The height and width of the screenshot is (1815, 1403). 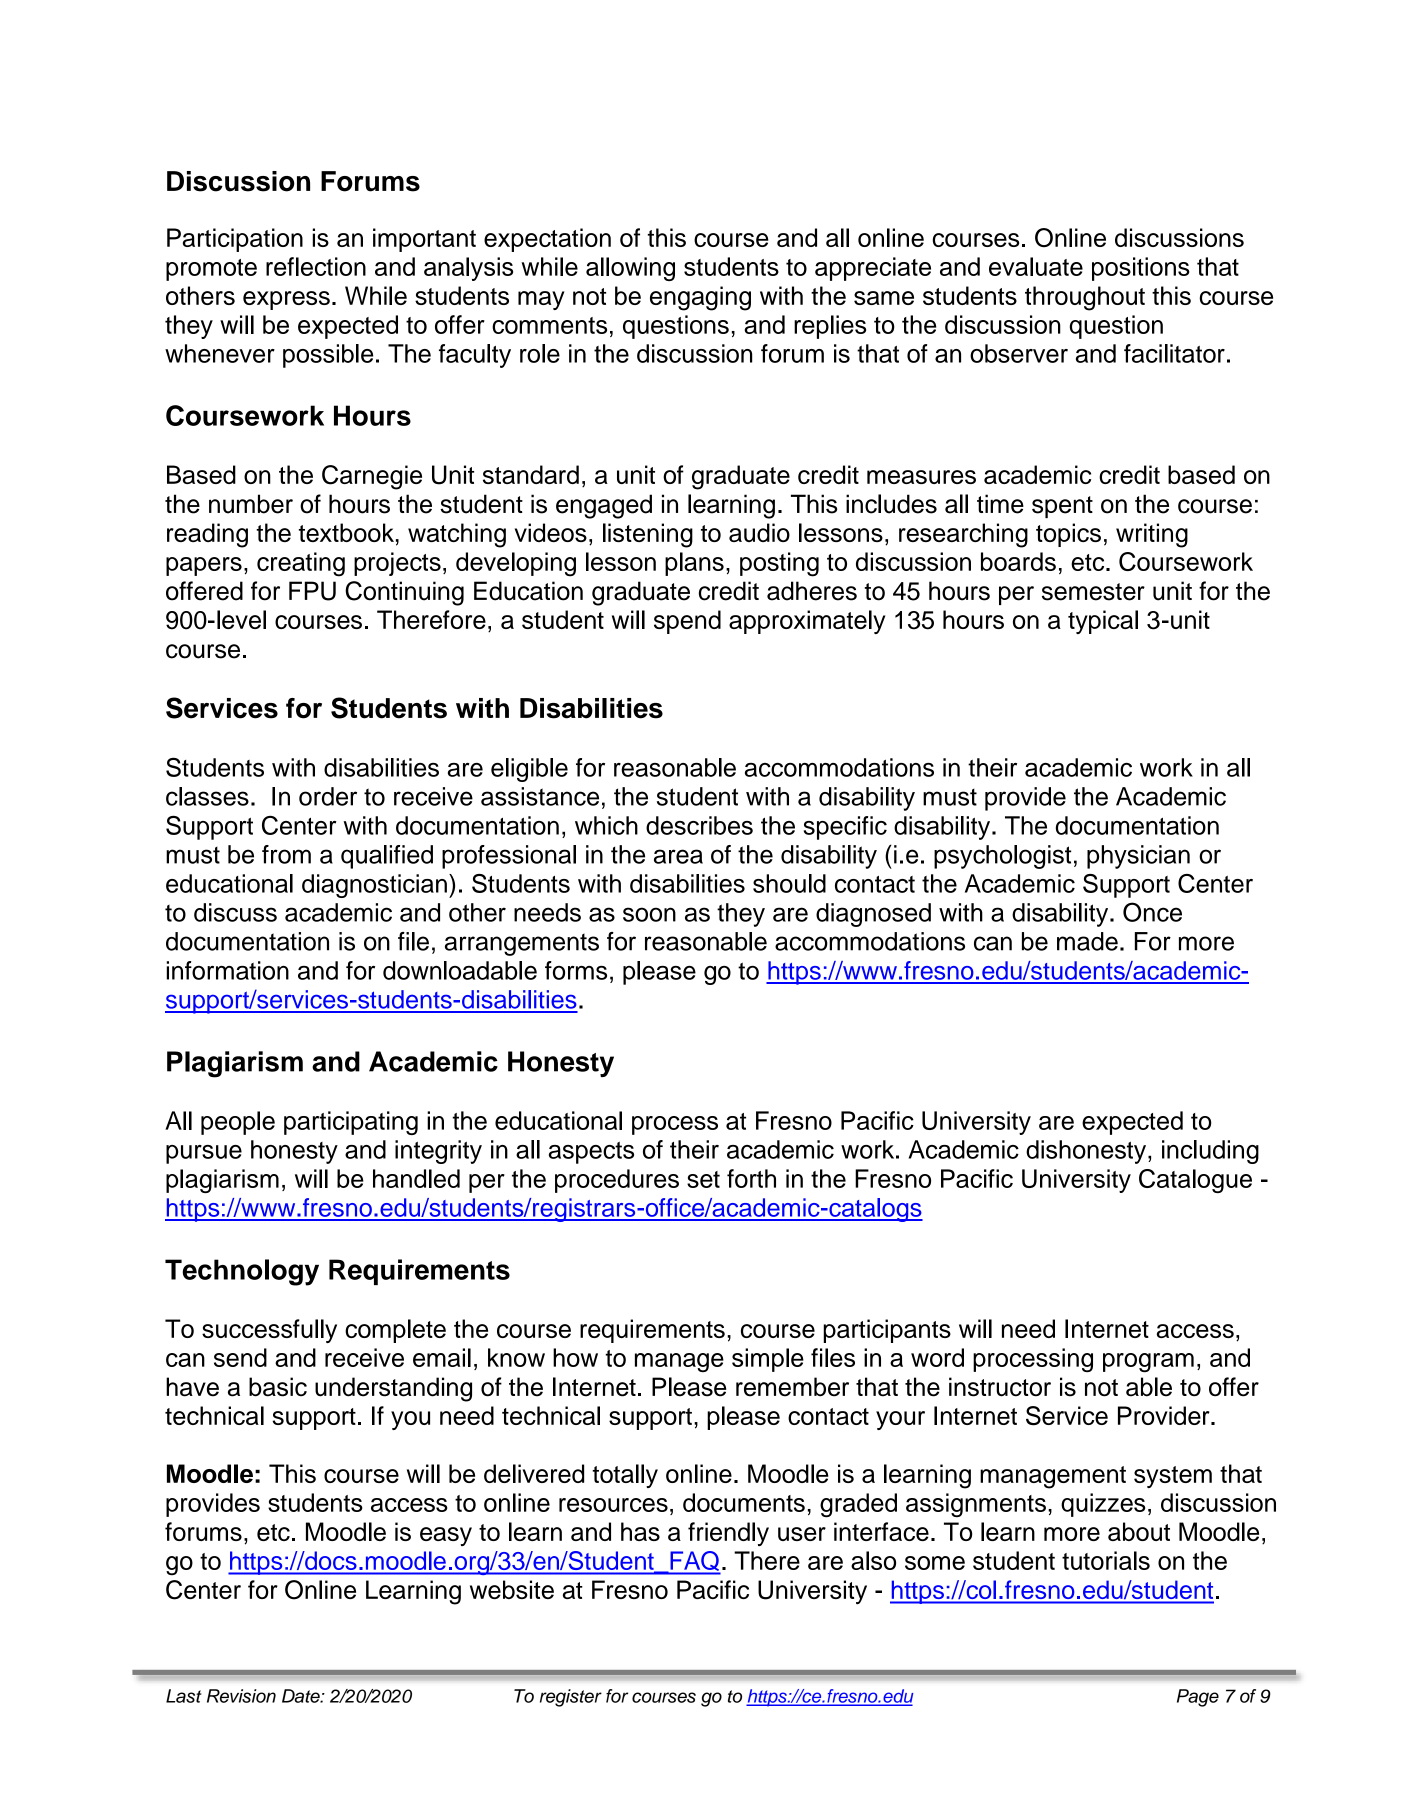 What do you see at coordinates (703, 1179) in the screenshot?
I see `set` at bounding box center [703, 1179].
